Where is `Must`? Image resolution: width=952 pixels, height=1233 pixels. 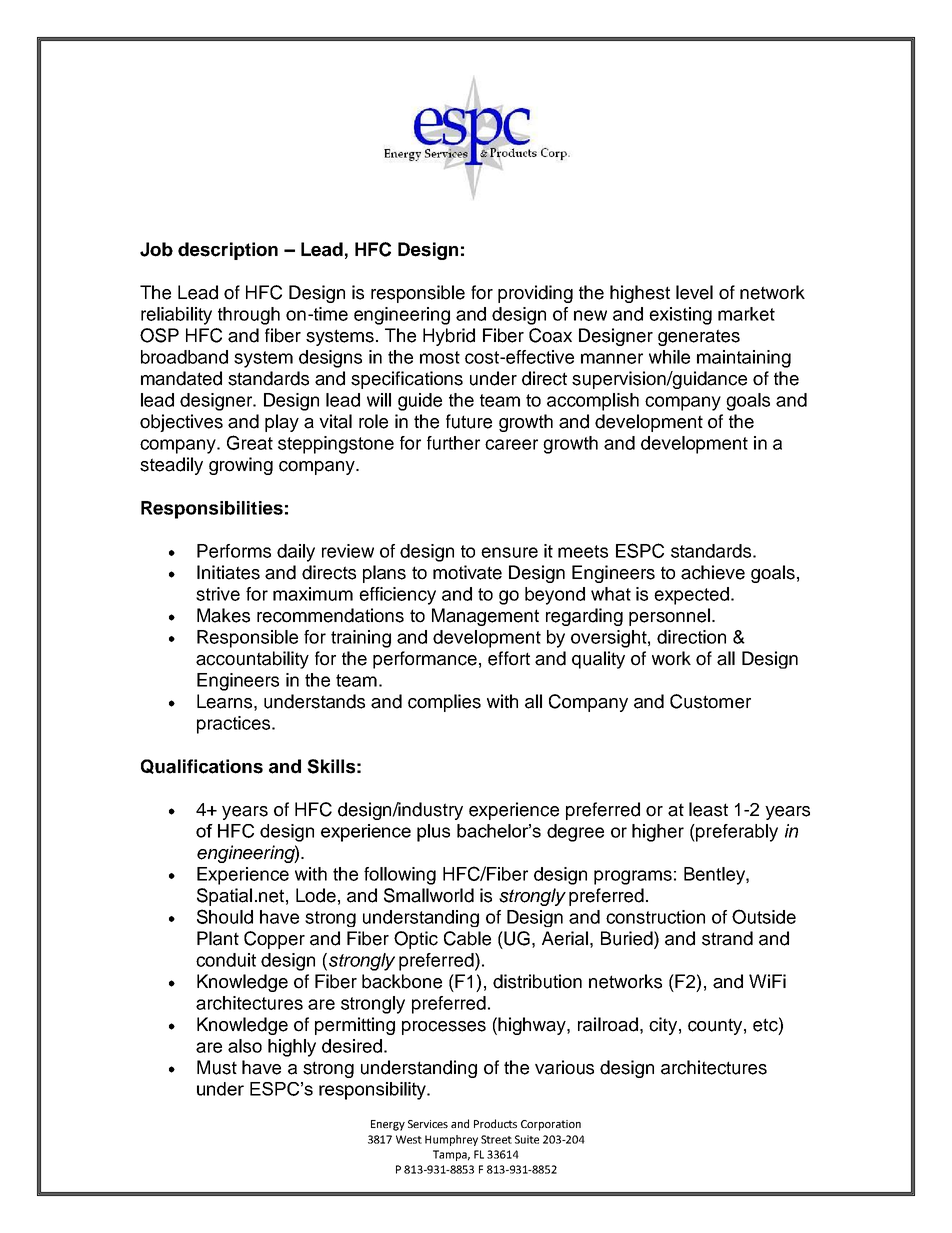
Must is located at coordinates (217, 1067).
